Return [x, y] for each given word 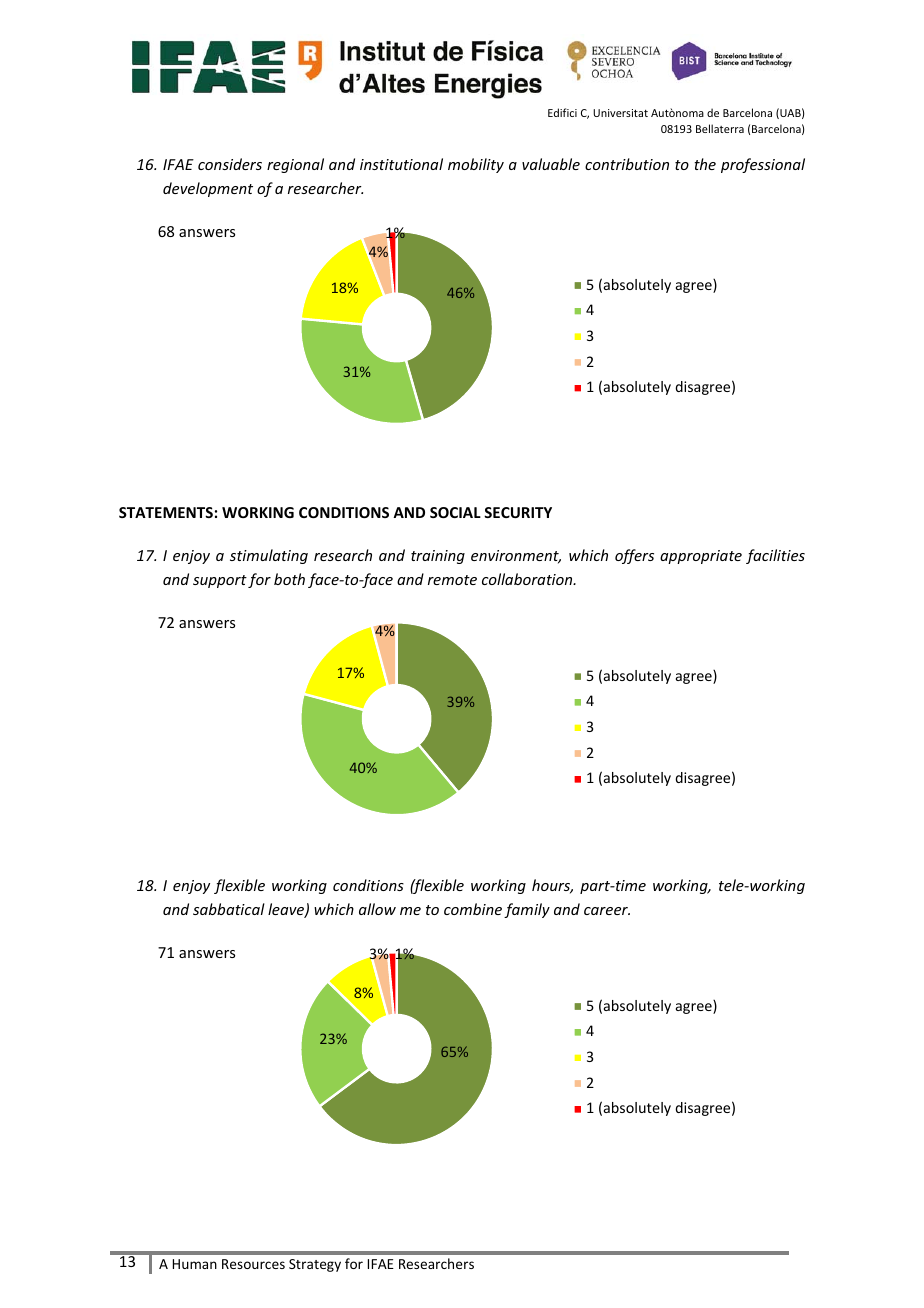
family [527, 910]
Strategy [315, 1265]
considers [230, 164]
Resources [253, 1264]
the [705, 164]
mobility [476, 165]
